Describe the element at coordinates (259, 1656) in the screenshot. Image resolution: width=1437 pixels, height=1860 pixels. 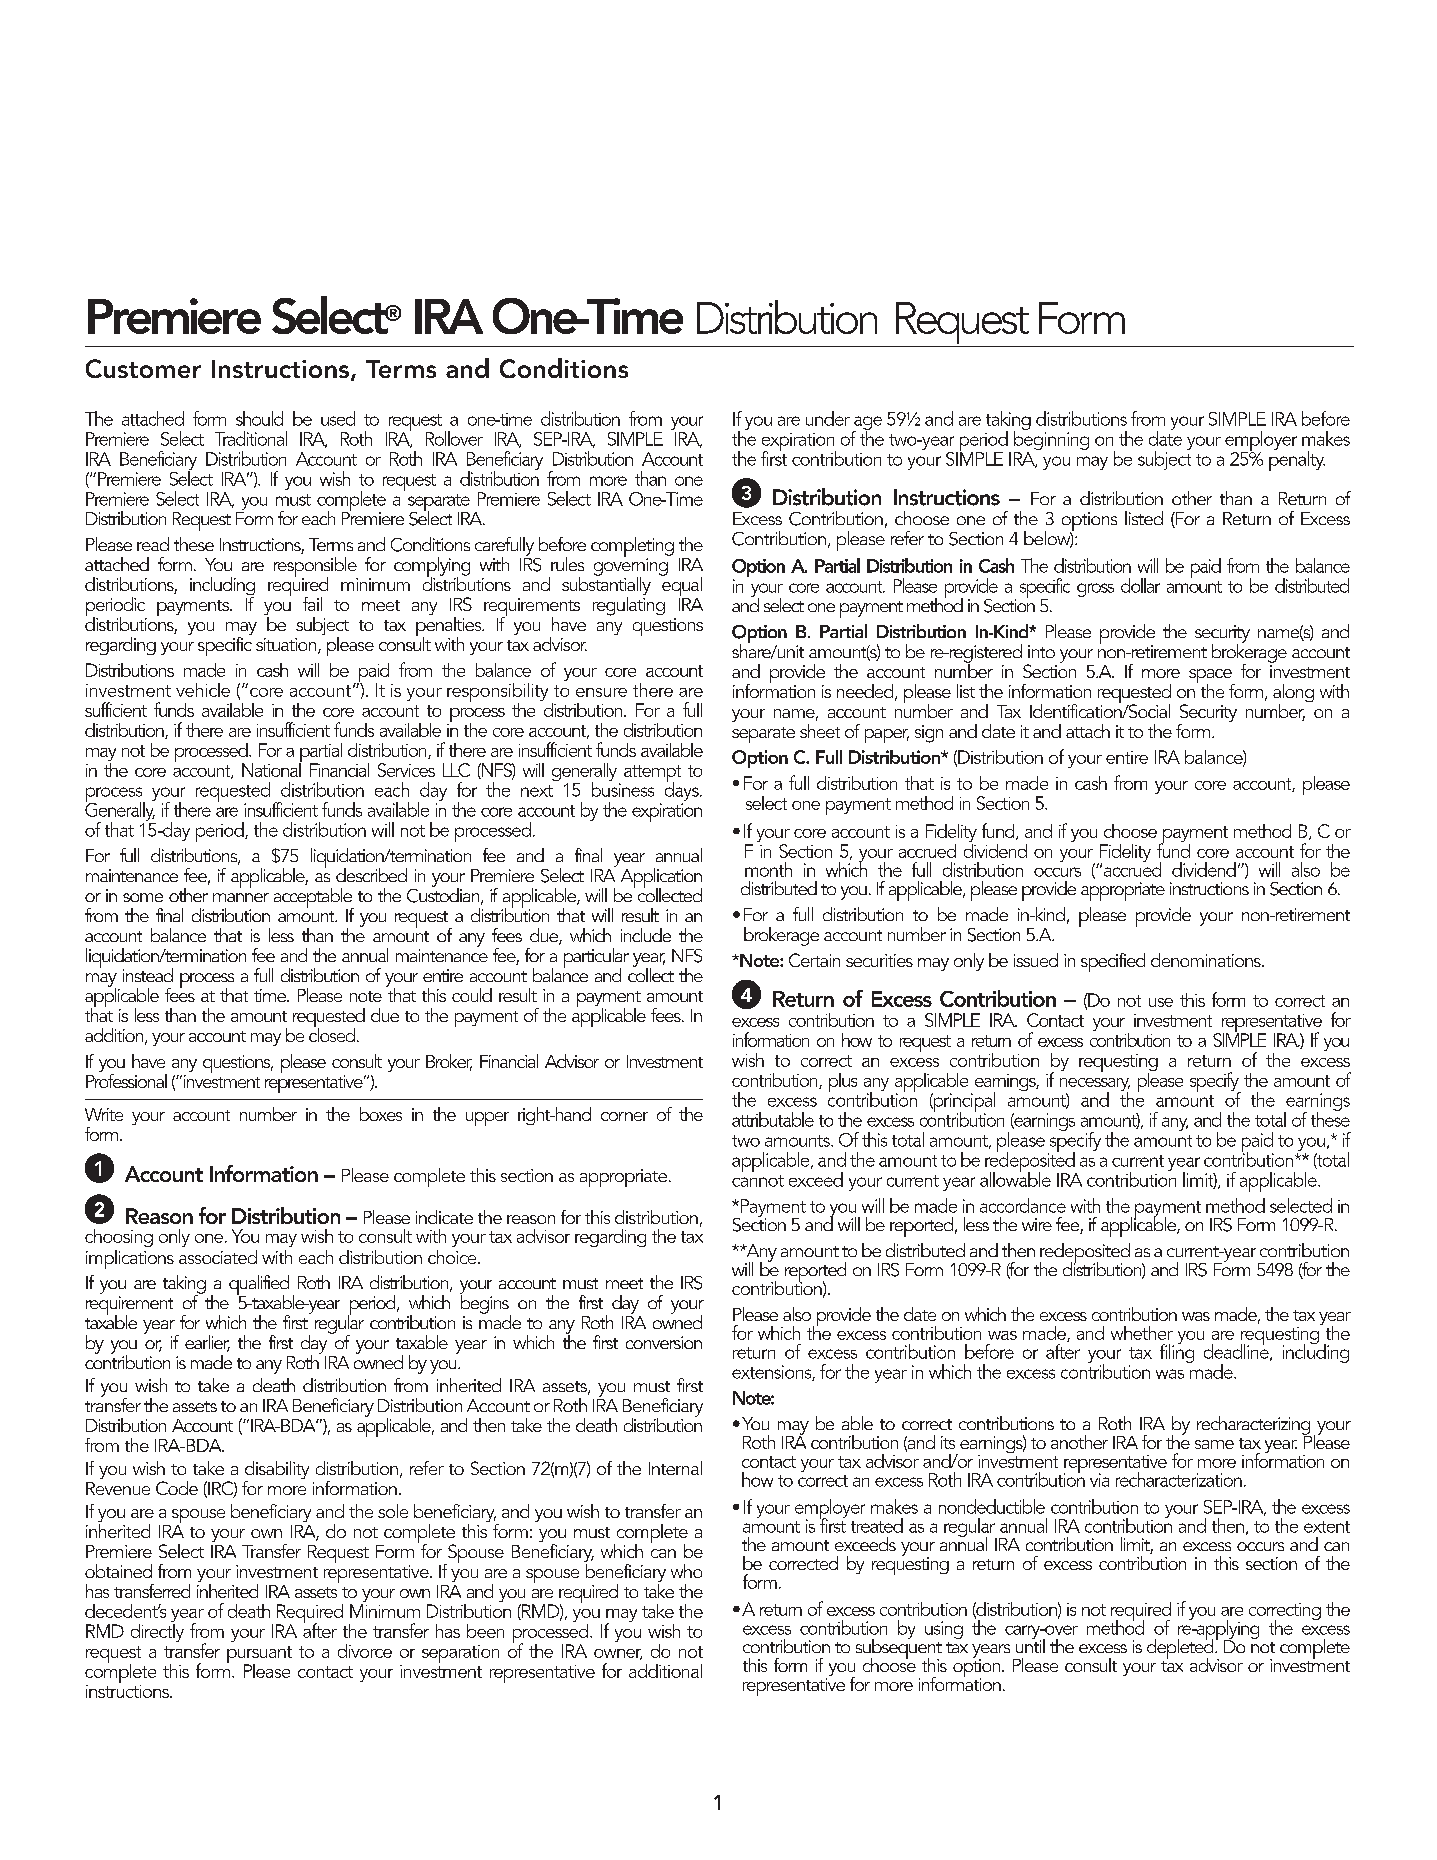
I see `pursuant` at that location.
